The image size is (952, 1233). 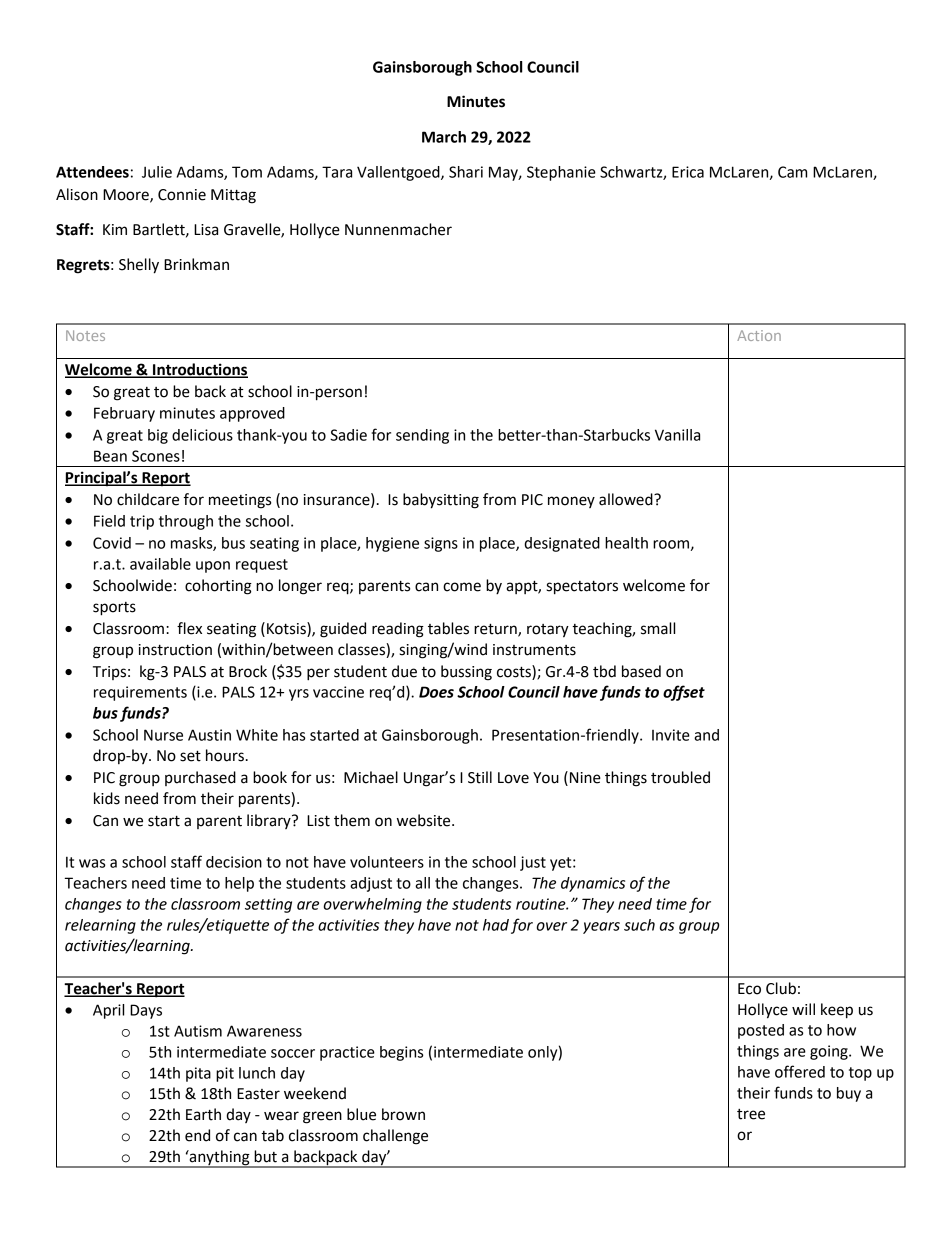 What do you see at coordinates (627, 499) in the screenshot?
I see `allowed` at bounding box center [627, 499].
